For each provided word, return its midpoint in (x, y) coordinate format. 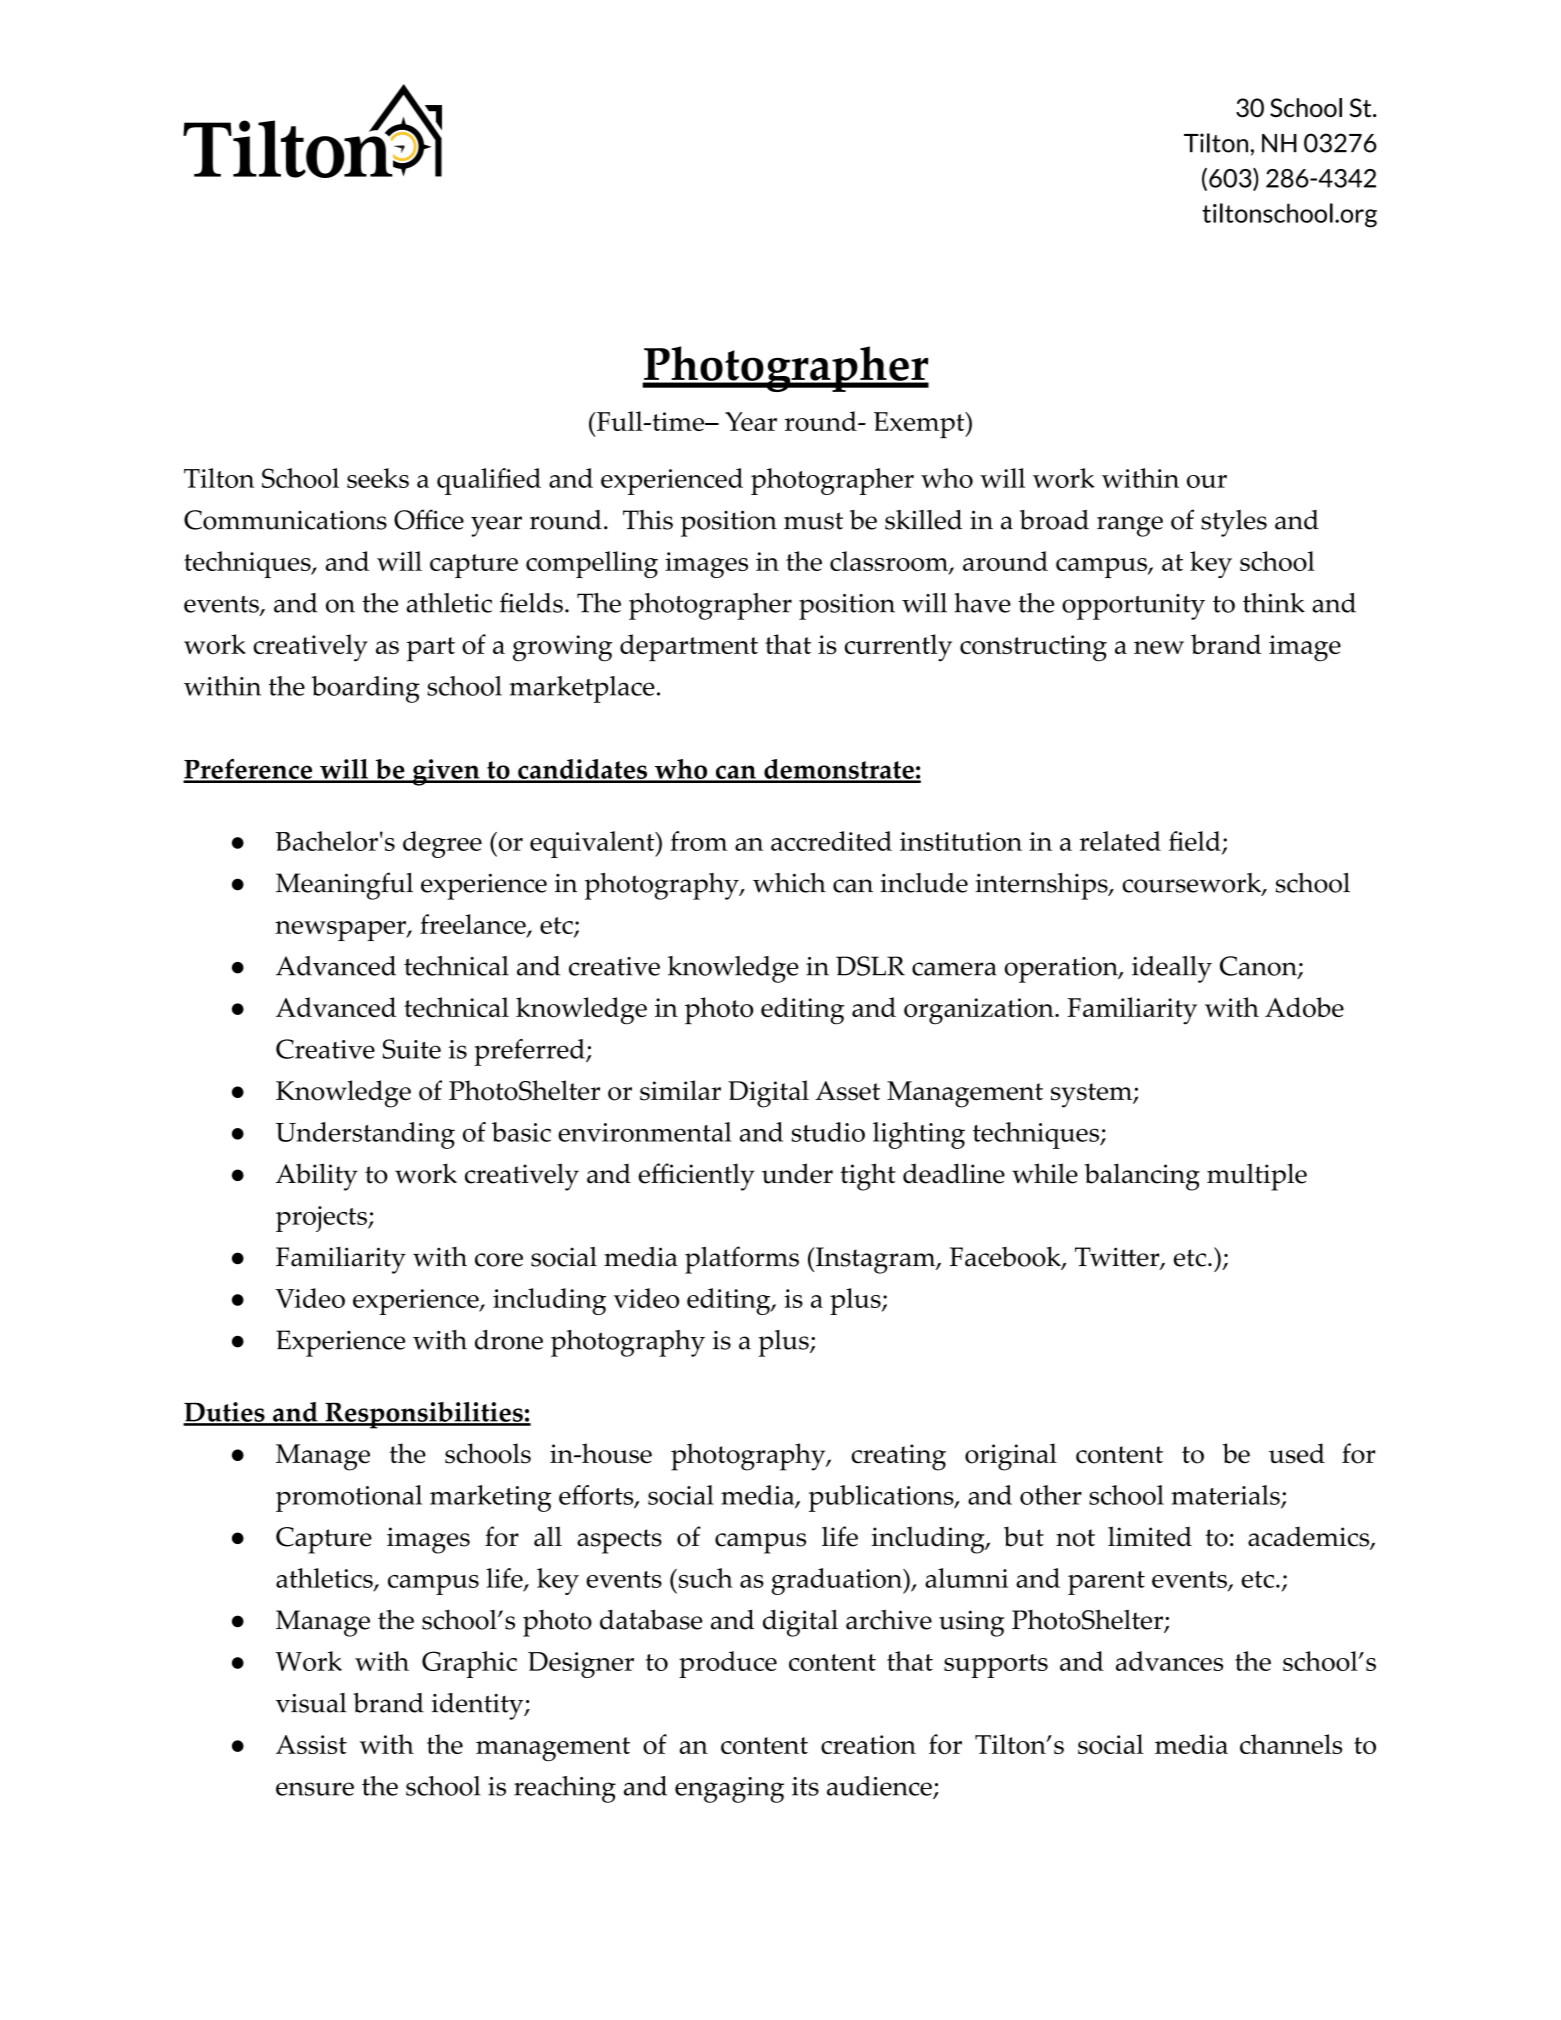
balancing (1142, 1177)
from (699, 841)
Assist (311, 1744)
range (1130, 526)
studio (828, 1132)
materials (1226, 1496)
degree (442, 844)
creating (899, 1457)
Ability (317, 1177)
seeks (378, 478)
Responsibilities (424, 1415)
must (813, 521)
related (1120, 841)
